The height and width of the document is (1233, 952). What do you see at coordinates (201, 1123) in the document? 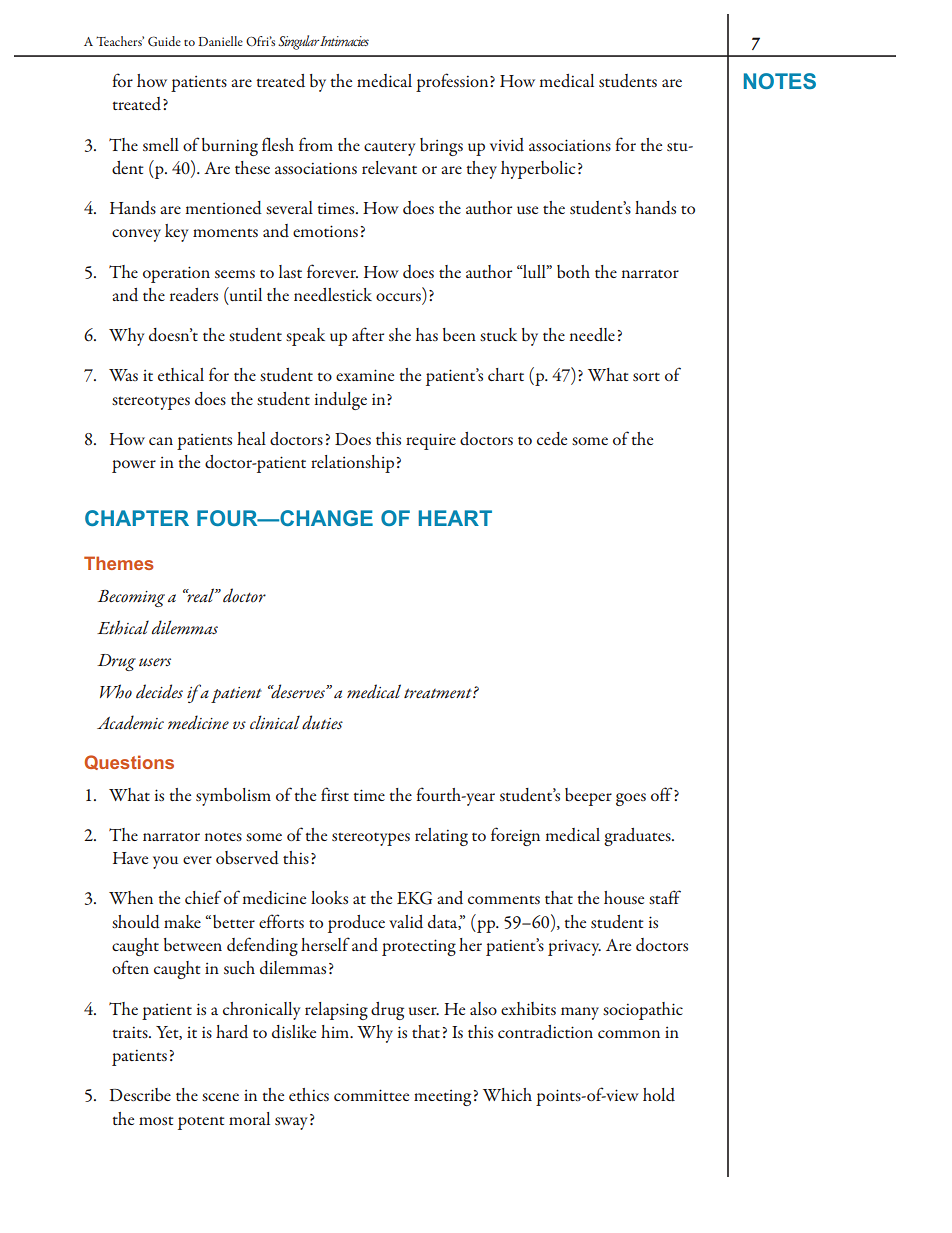
I see `potent` at bounding box center [201, 1123].
